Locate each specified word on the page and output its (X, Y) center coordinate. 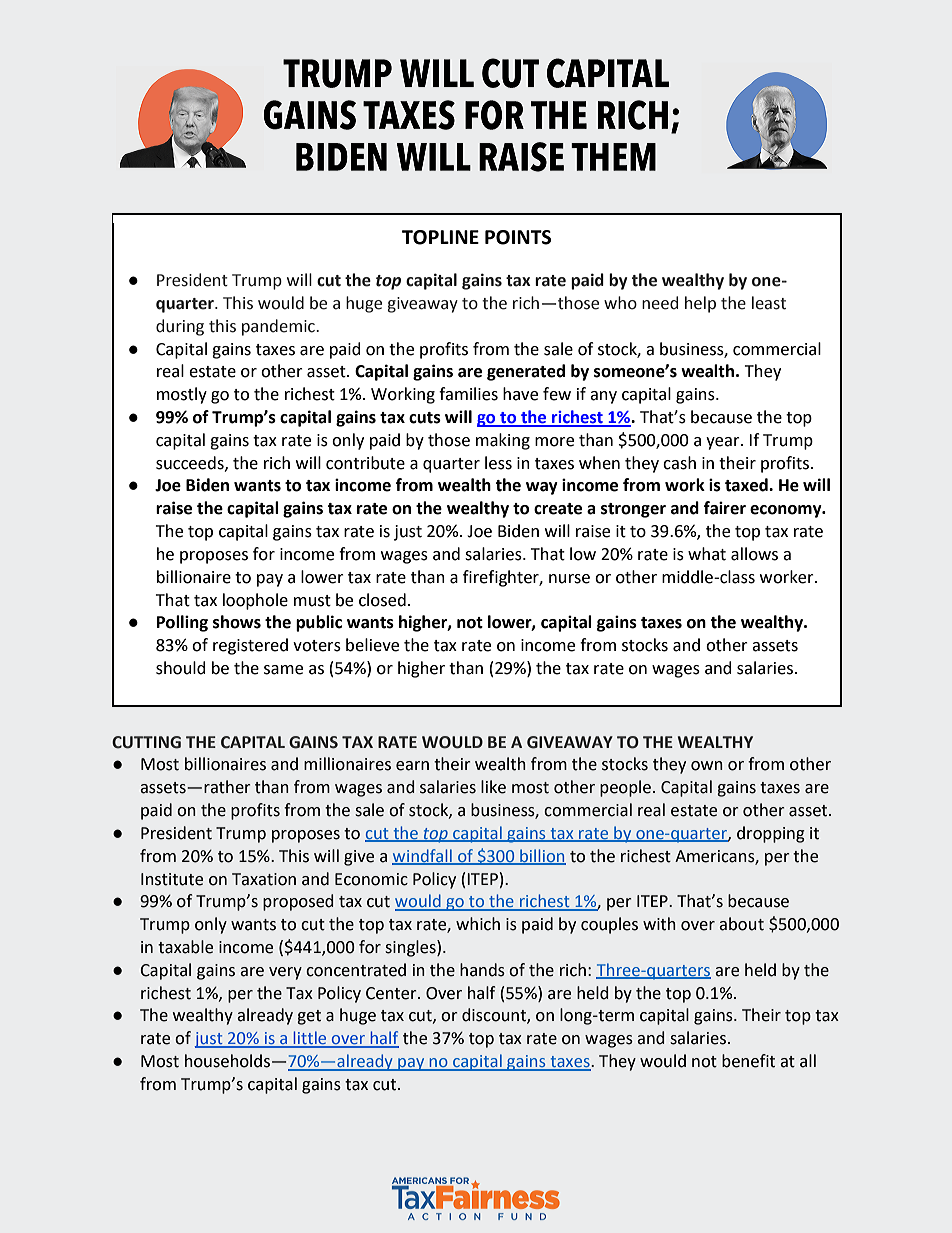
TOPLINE (440, 237)
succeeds (191, 463)
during (180, 327)
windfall (423, 856)
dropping (771, 834)
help (700, 304)
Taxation (264, 879)
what (707, 554)
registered (250, 646)
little (310, 1039)
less (498, 463)
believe (372, 645)
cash (679, 463)
